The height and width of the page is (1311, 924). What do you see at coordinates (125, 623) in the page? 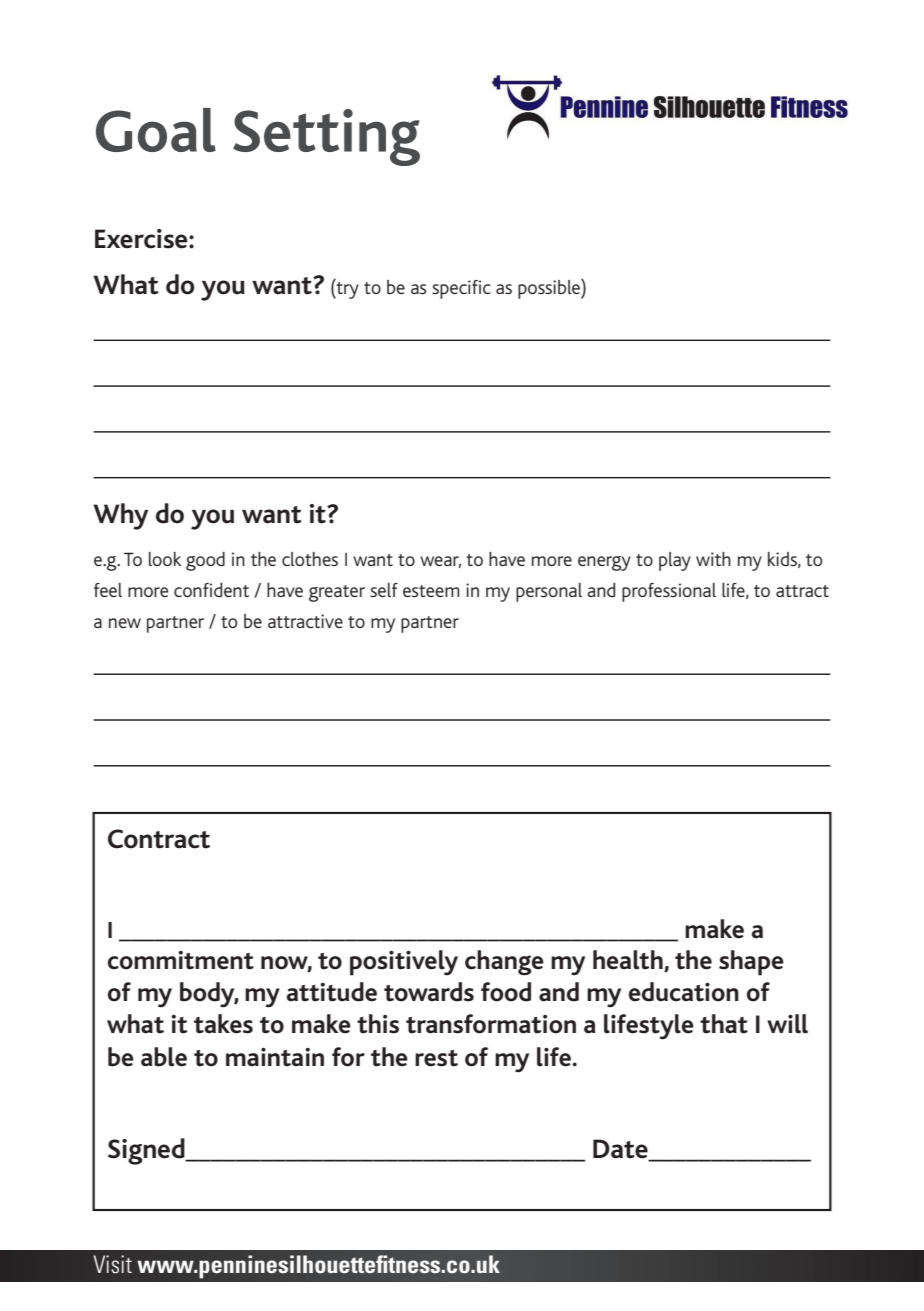
I see `new` at bounding box center [125, 623].
